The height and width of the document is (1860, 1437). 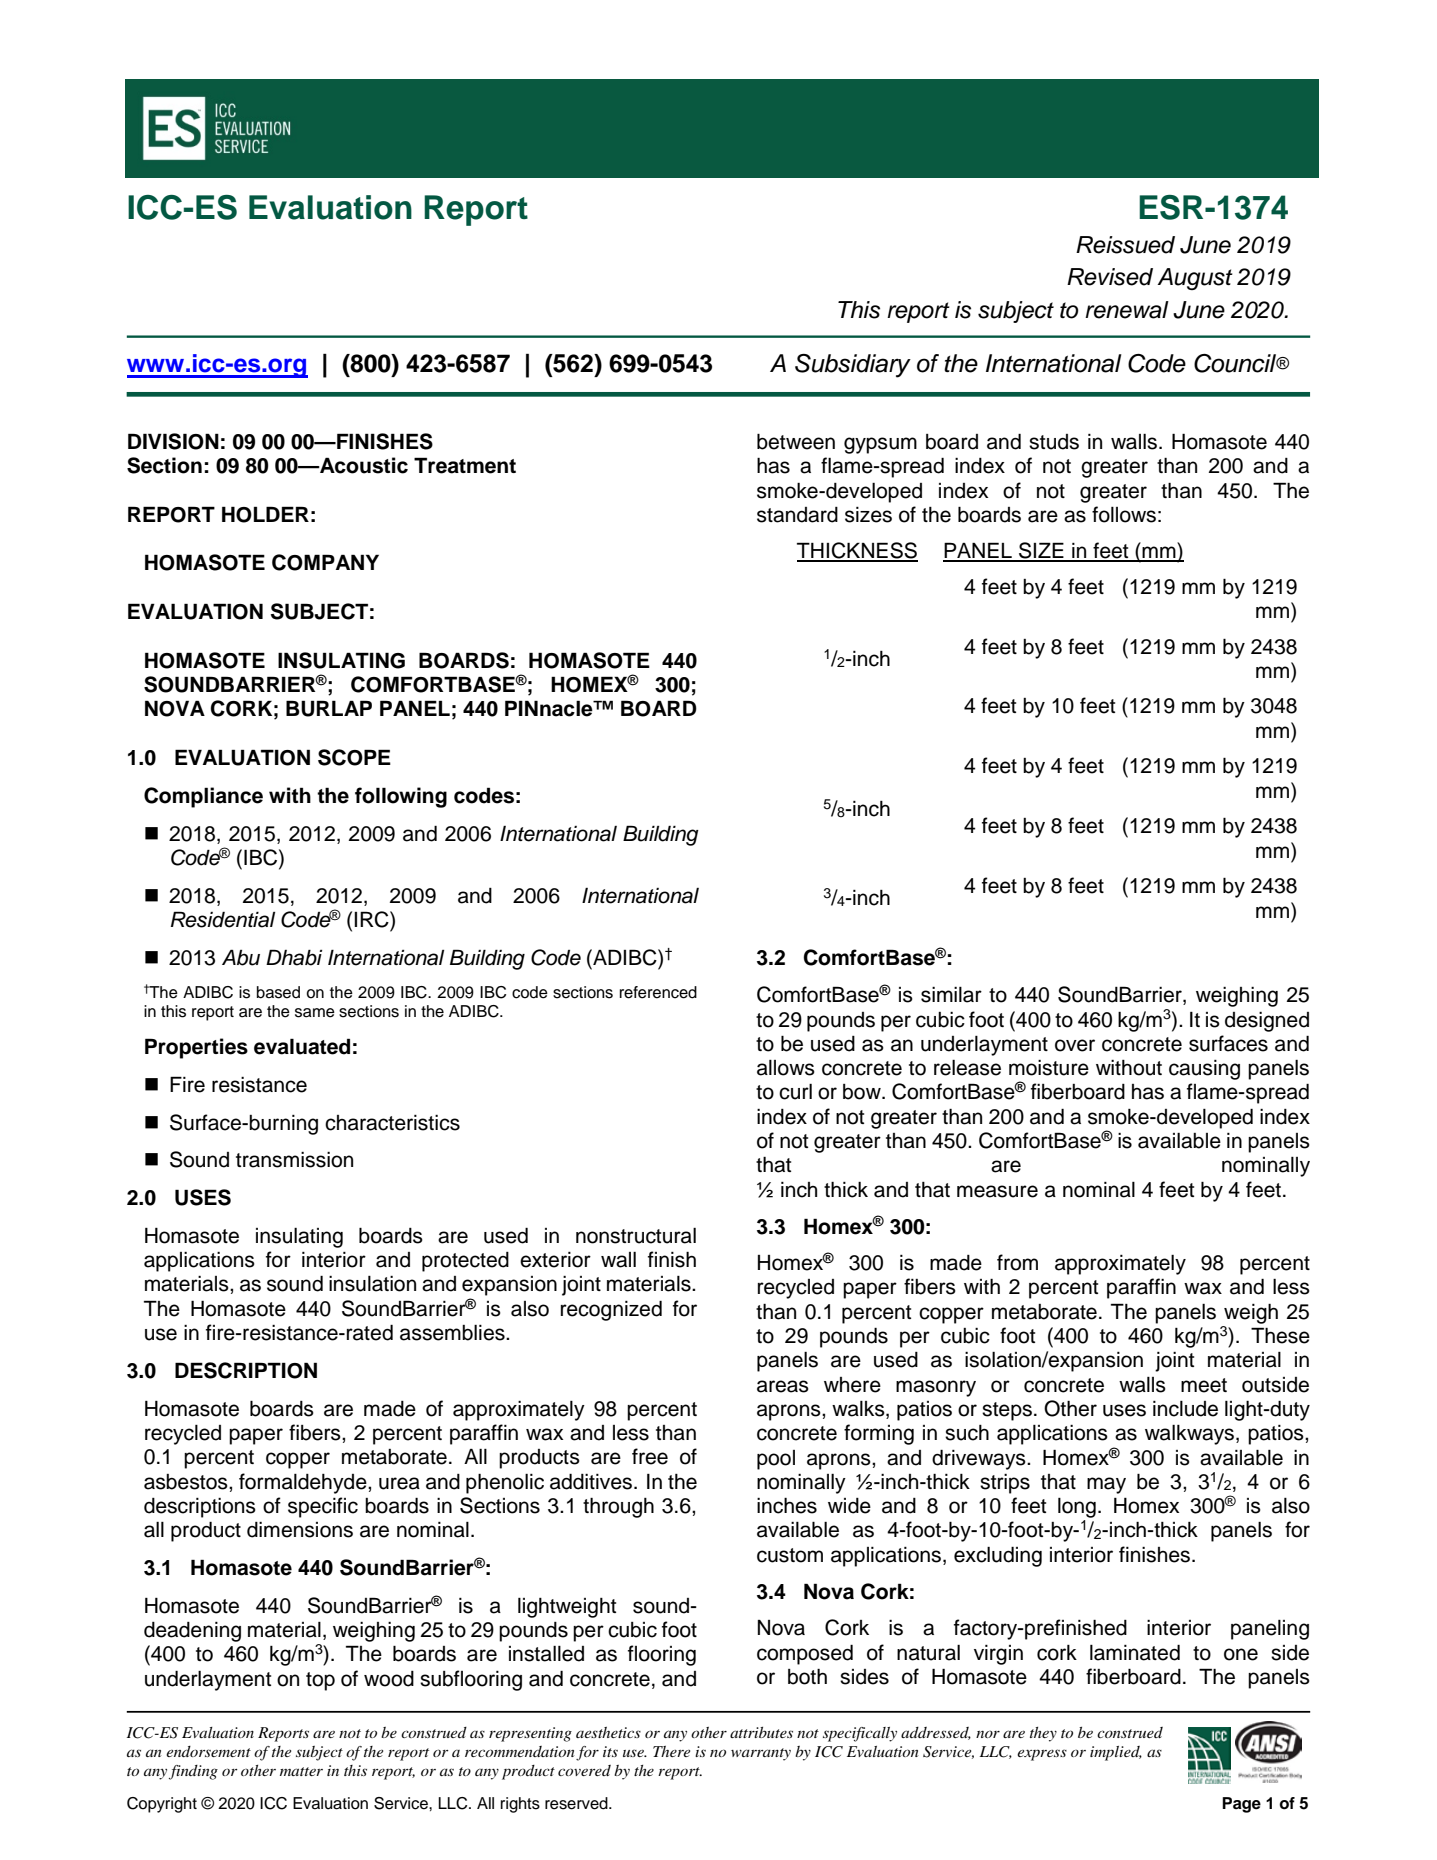 What do you see at coordinates (658, 992) in the document?
I see `referenced` at bounding box center [658, 992].
